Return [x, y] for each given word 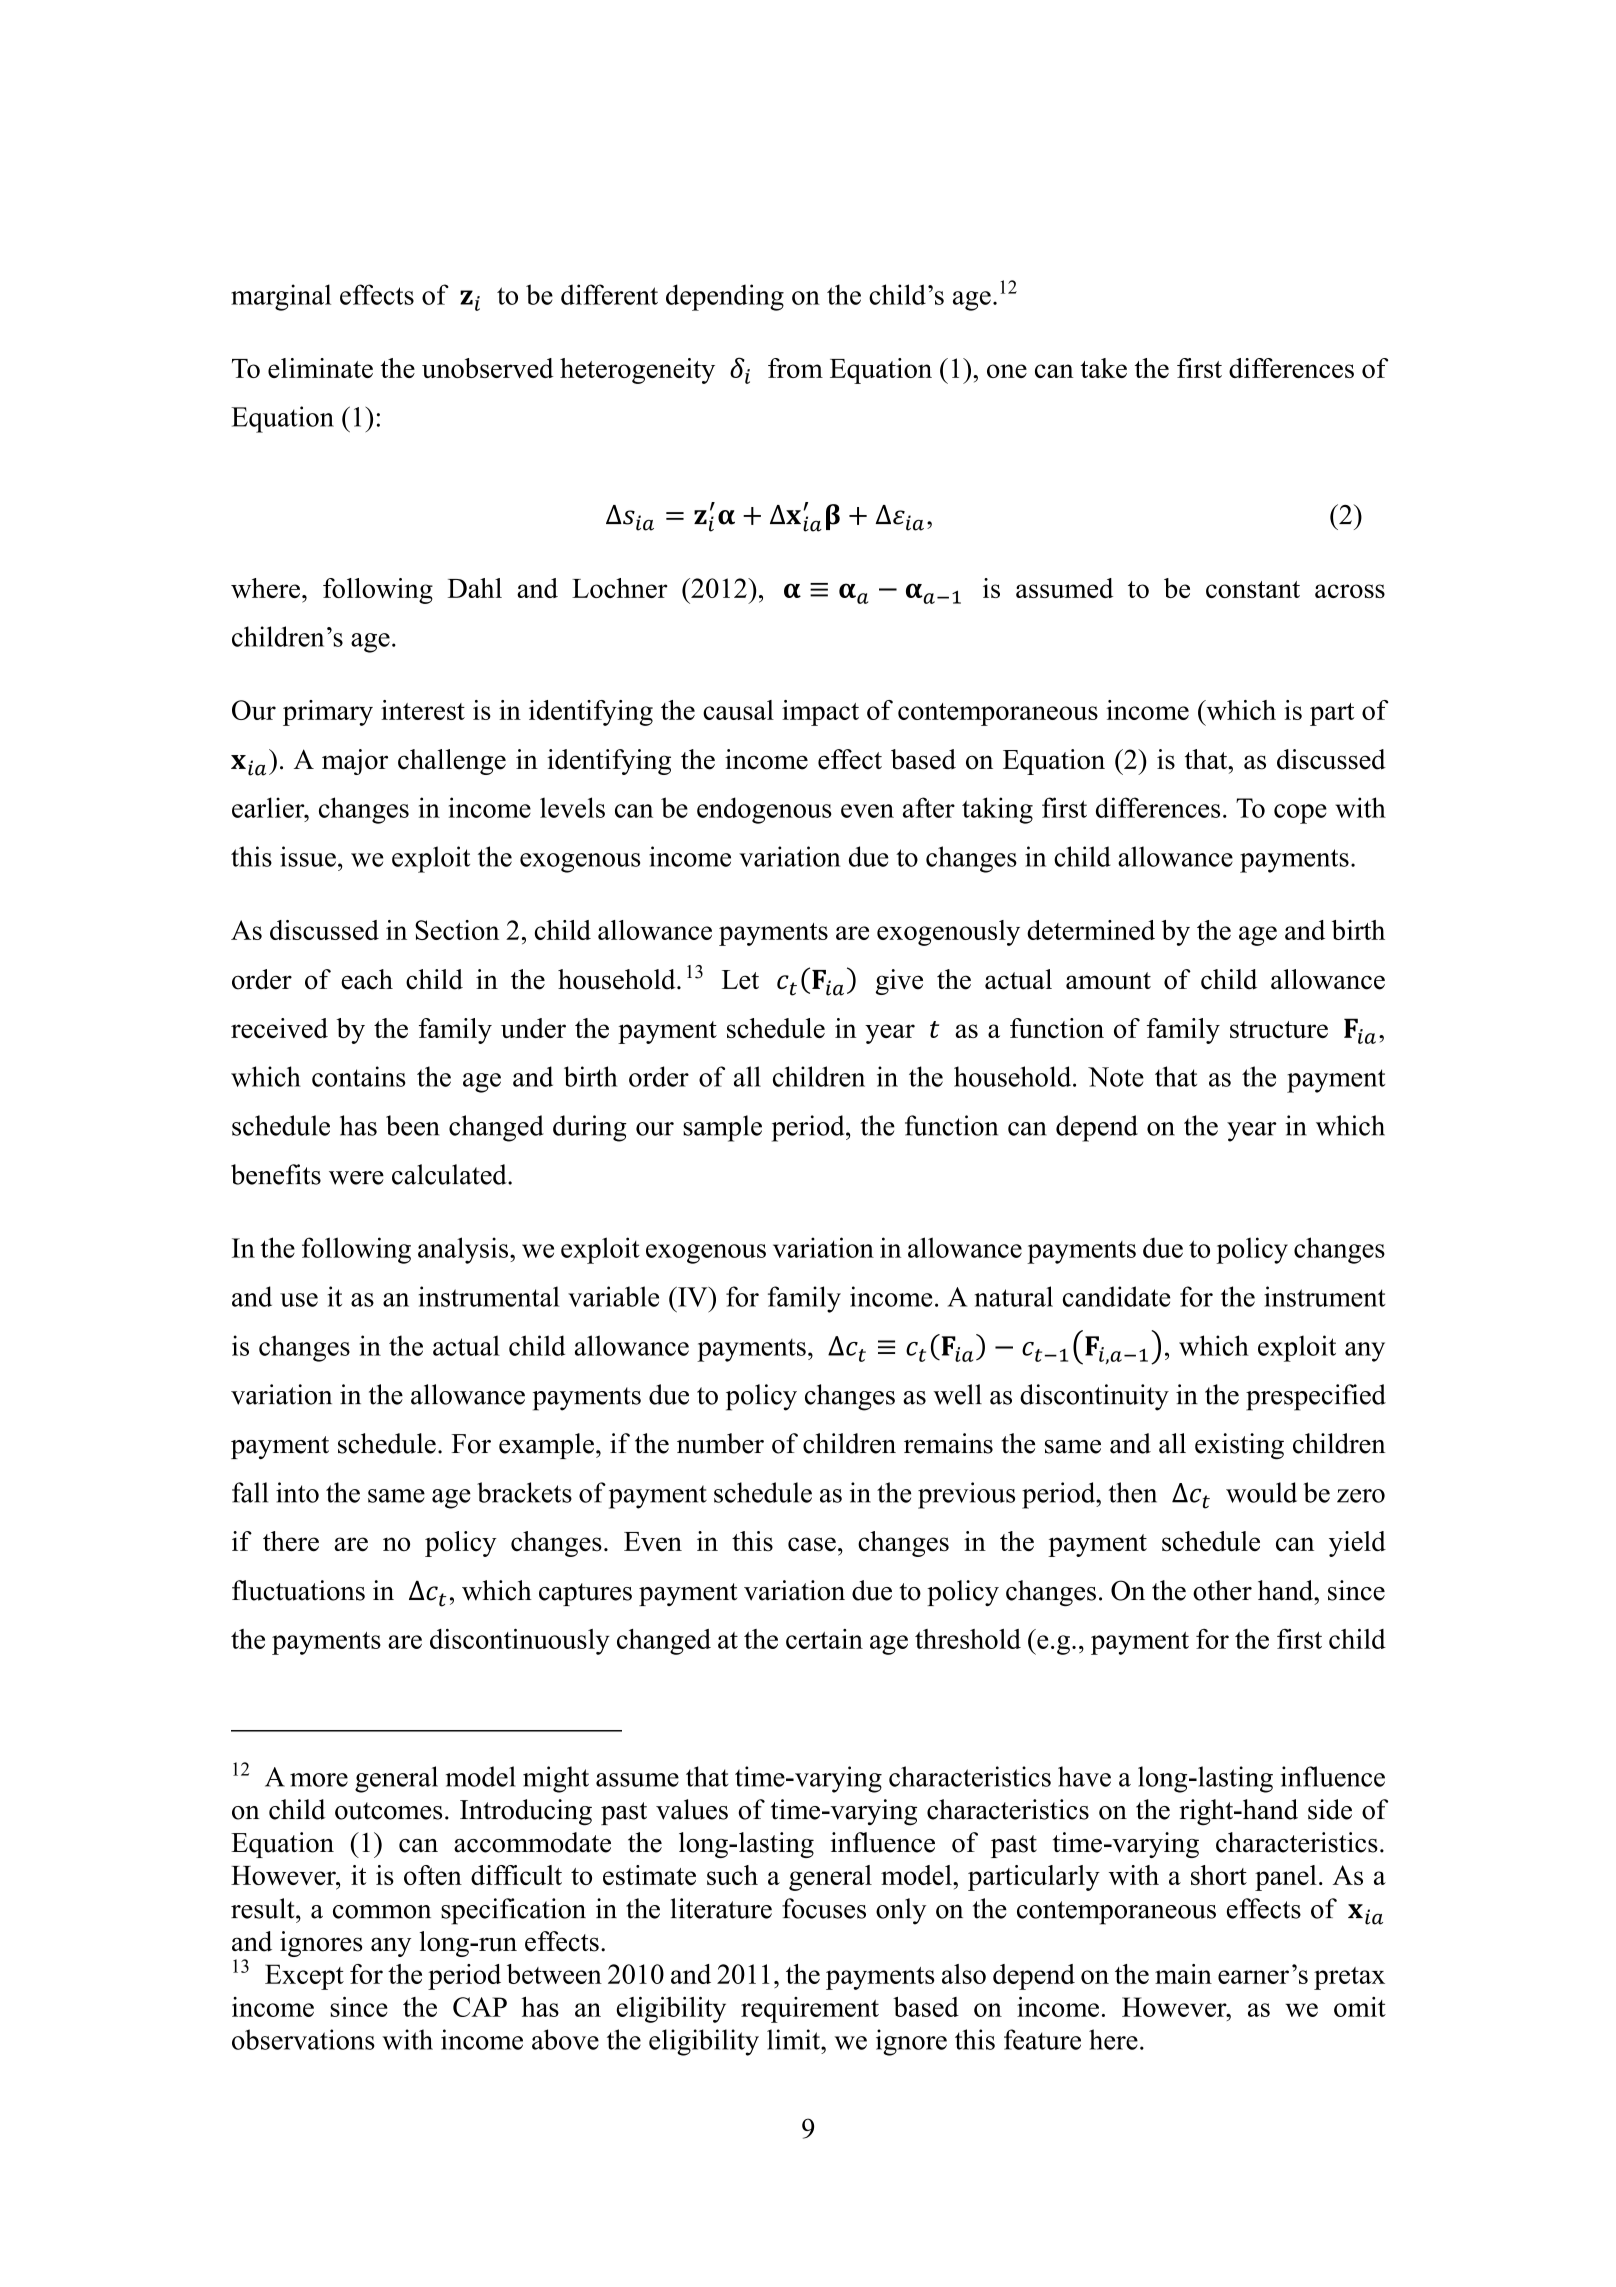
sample [722, 1128]
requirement [810, 2010]
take [1103, 368]
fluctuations [298, 1590]
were [356, 1178]
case [812, 1544]
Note [1116, 1077]
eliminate [320, 368]
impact [820, 713]
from [795, 368]
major [355, 762]
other [1222, 1590]
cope [1300, 814]
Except [304, 1977]
